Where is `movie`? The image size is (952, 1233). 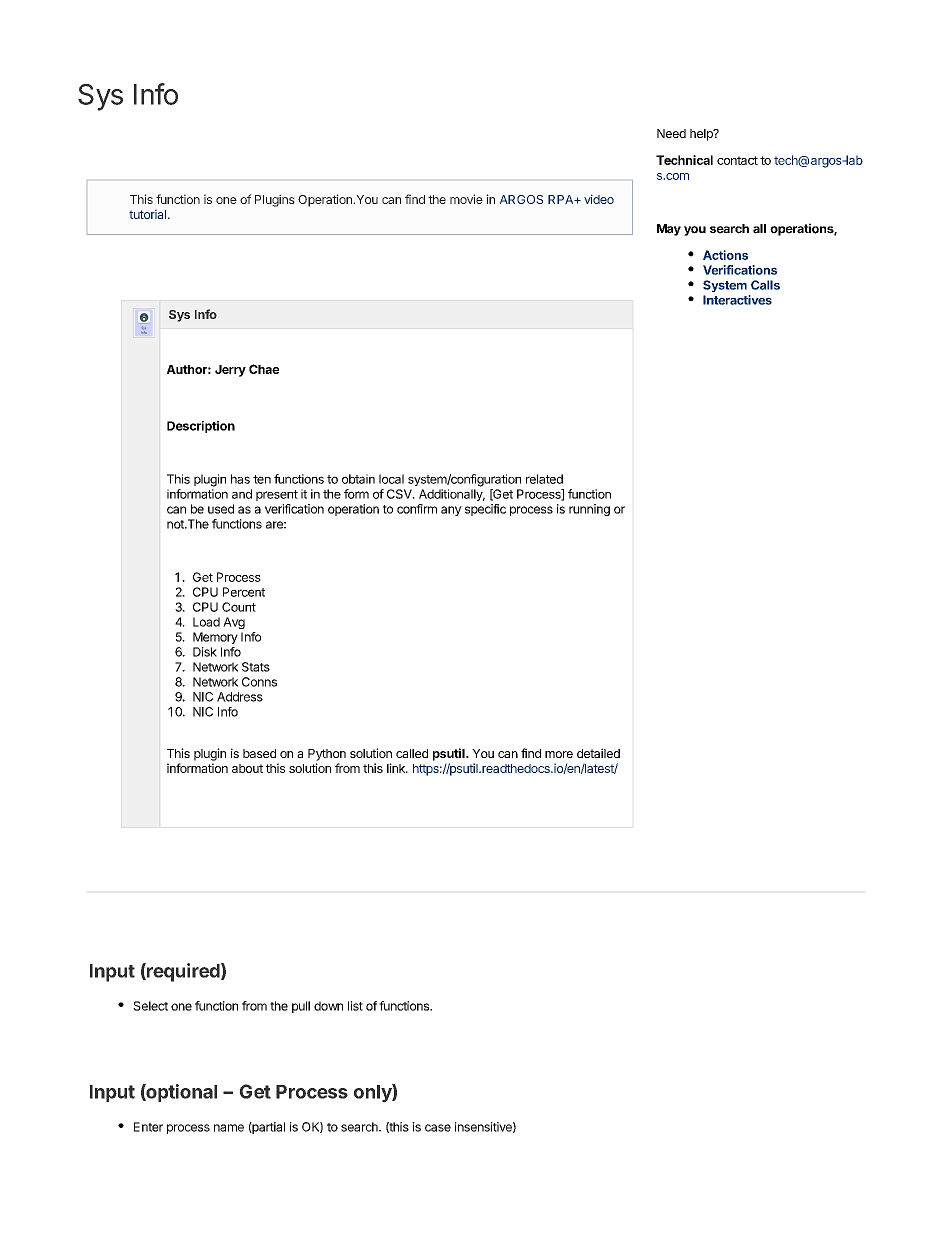
movie is located at coordinates (466, 199).
